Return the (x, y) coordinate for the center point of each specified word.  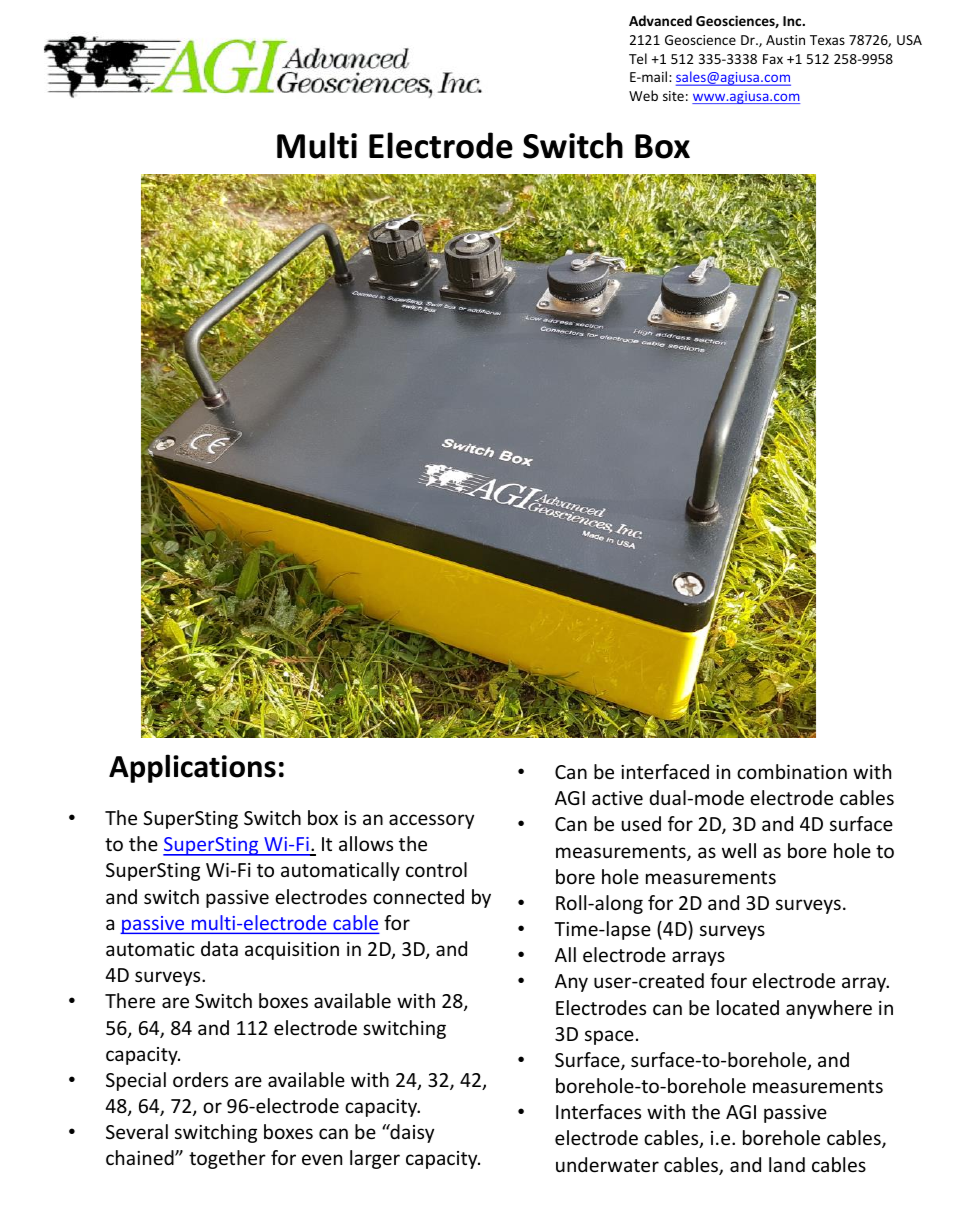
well (739, 850)
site (673, 96)
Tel (638, 58)
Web (643, 95)
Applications (192, 768)
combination (792, 771)
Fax (773, 59)
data (219, 948)
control (436, 869)
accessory (431, 821)
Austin (785, 40)
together (227, 1159)
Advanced (660, 20)
